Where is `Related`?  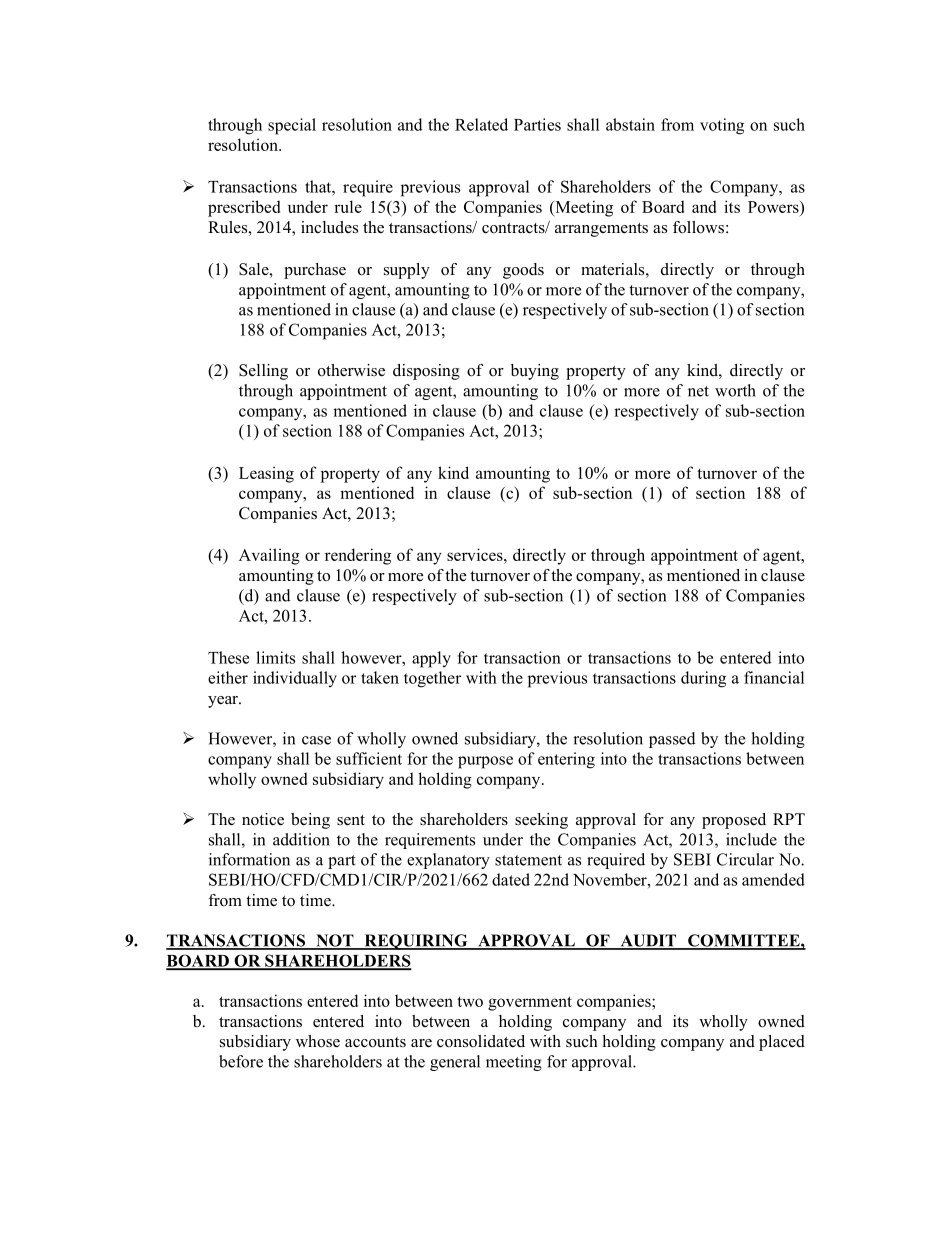 Related is located at coordinates (481, 124).
